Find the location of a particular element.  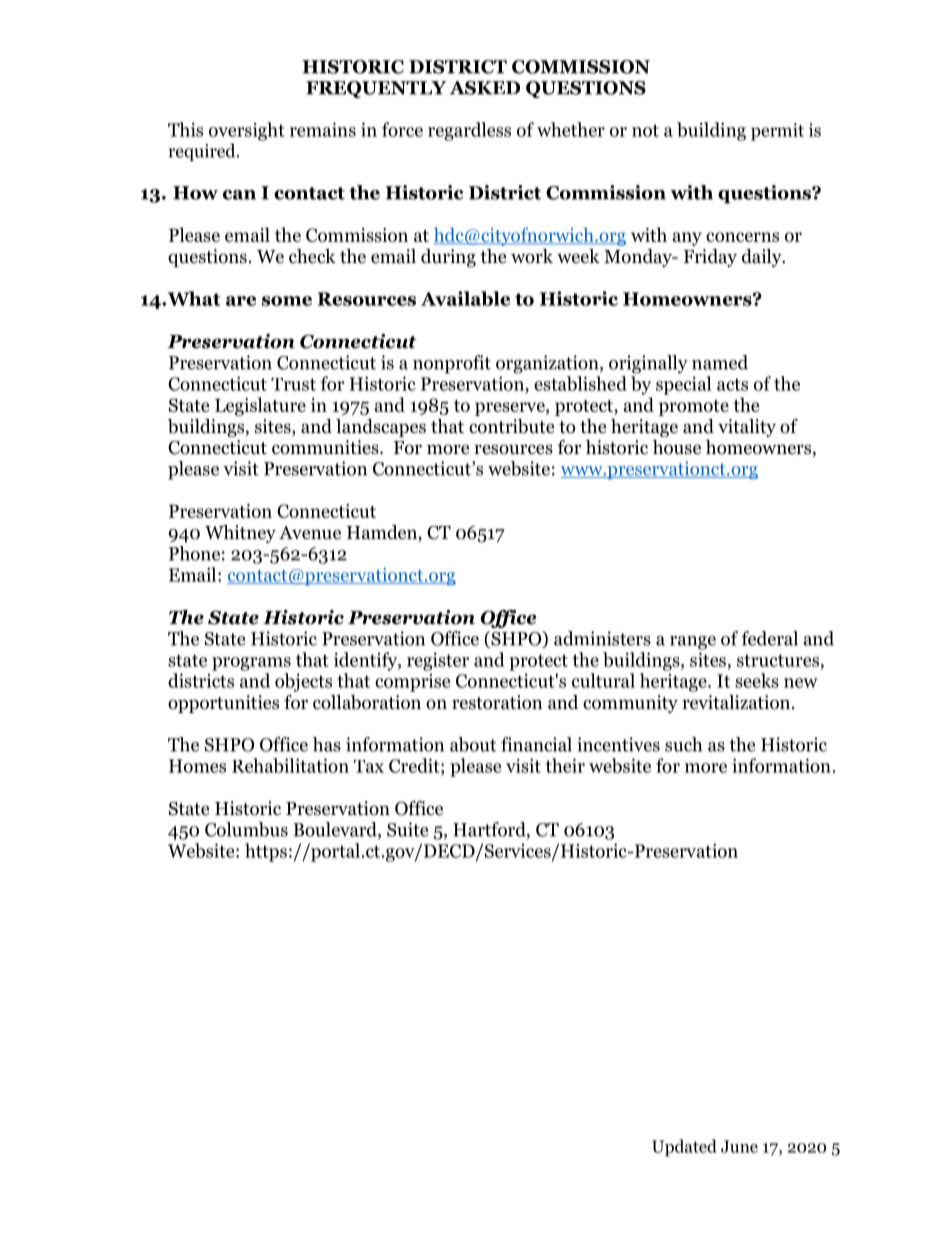

permit is located at coordinates (777, 132).
